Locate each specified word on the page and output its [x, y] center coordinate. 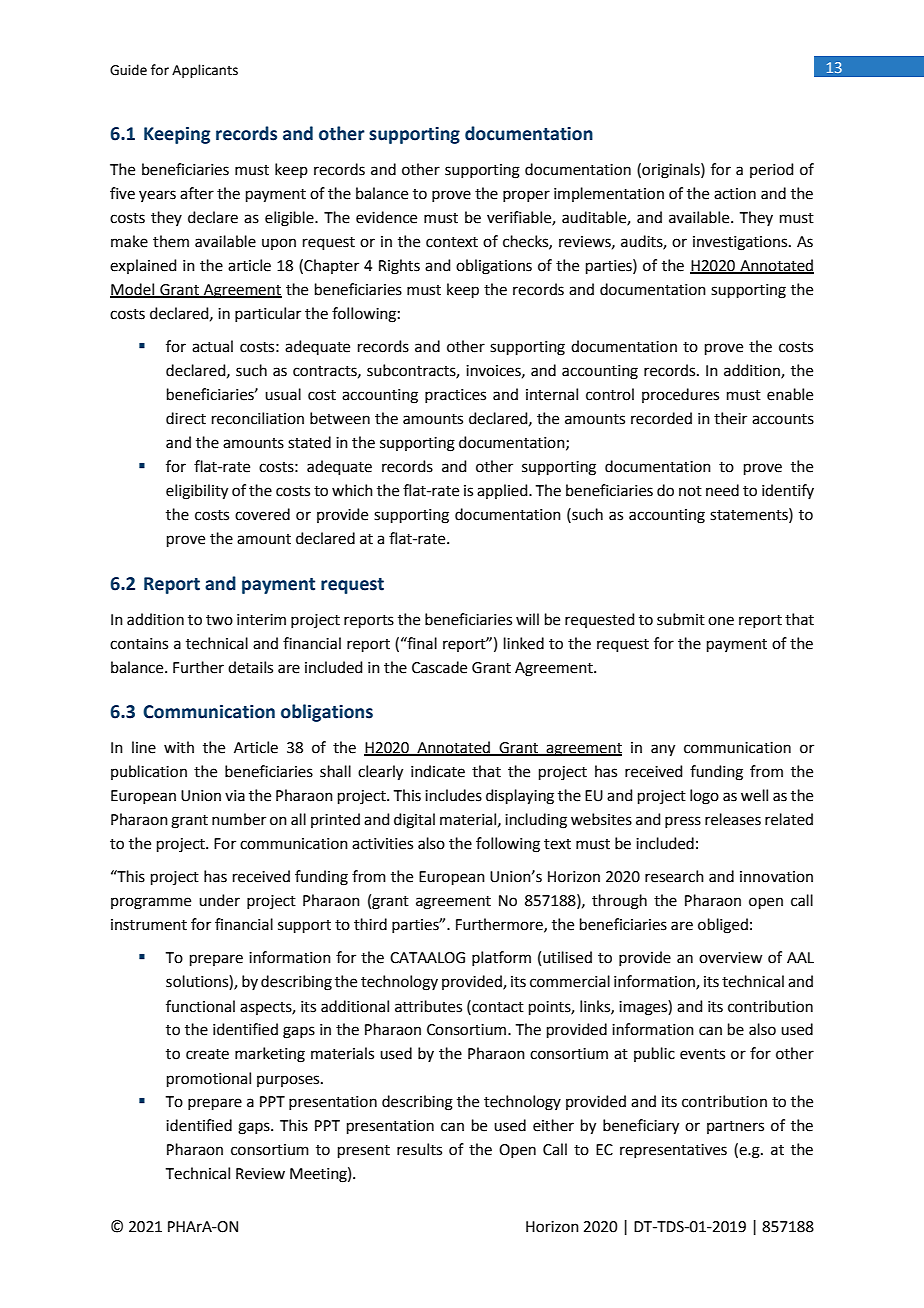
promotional [209, 1079]
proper [526, 196]
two [219, 620]
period [772, 170]
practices [455, 396]
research [674, 876]
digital [414, 821]
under [219, 900]
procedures [680, 395]
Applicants [205, 71]
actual [212, 346]
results [419, 1149]
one [721, 621]
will [527, 619]
